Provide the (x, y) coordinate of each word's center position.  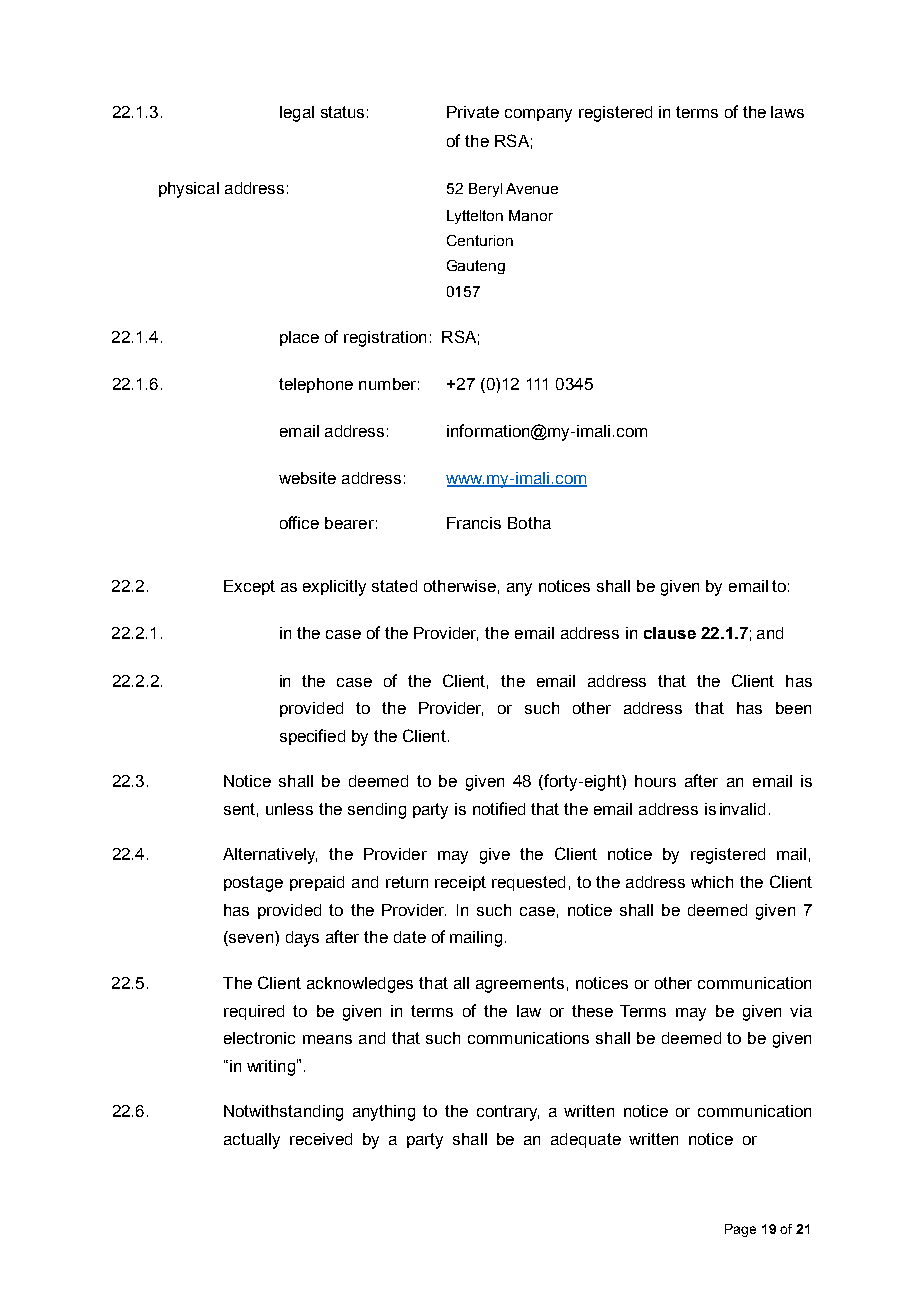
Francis (474, 523)
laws (787, 112)
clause (670, 633)
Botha (529, 523)
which (712, 882)
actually (252, 1141)
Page (740, 1230)
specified (312, 737)
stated (394, 586)
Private (473, 112)
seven (250, 940)
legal (297, 114)
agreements (520, 985)
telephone (316, 385)
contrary (508, 1113)
